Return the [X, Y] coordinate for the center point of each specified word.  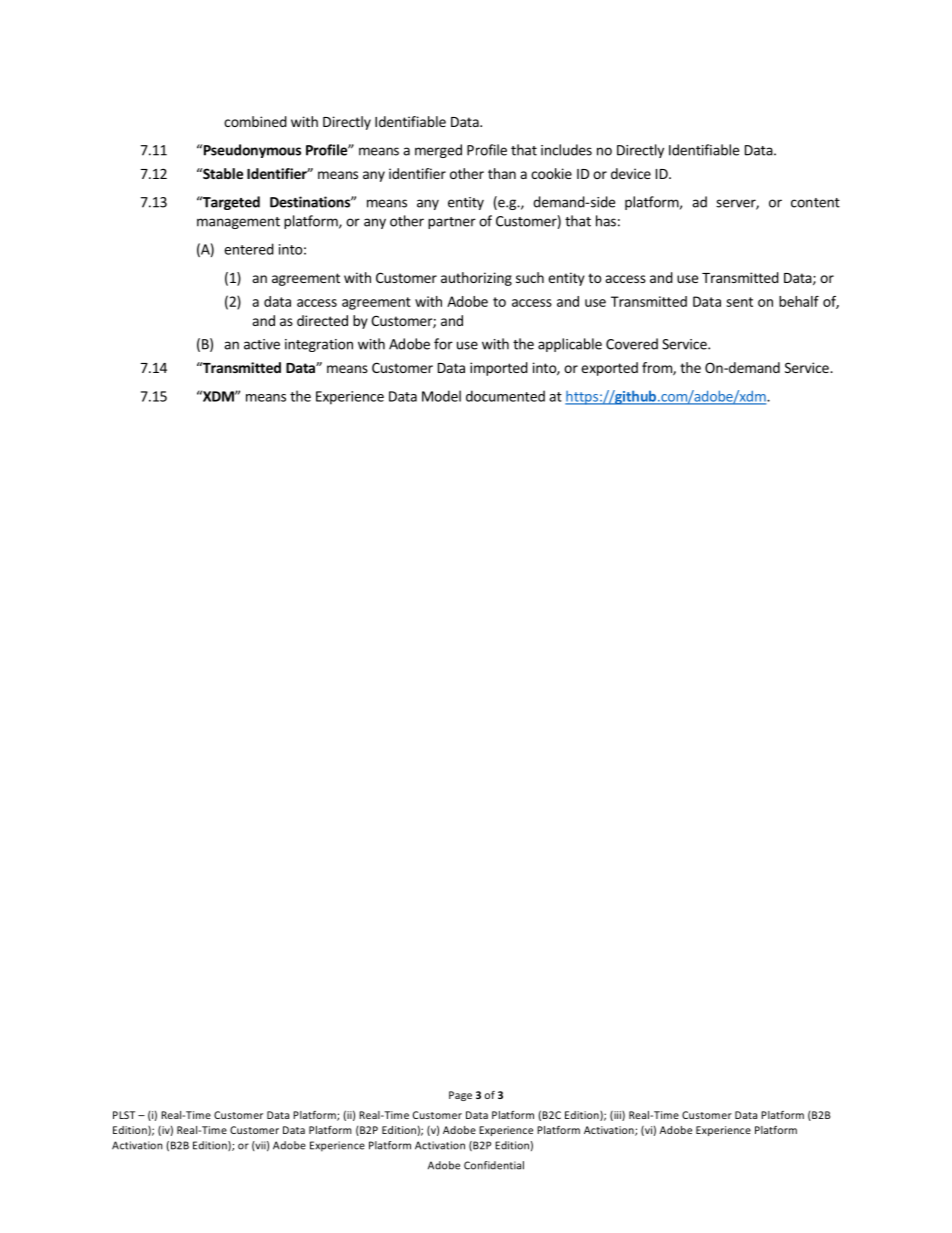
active [262, 344]
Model [441, 396]
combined [255, 121]
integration [319, 345]
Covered [632, 344]
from [658, 369]
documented [505, 396]
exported [609, 369]
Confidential [494, 1165]
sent [739, 302]
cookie [551, 173]
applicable [570, 345]
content [815, 203]
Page [460, 1096]
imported [499, 369]
